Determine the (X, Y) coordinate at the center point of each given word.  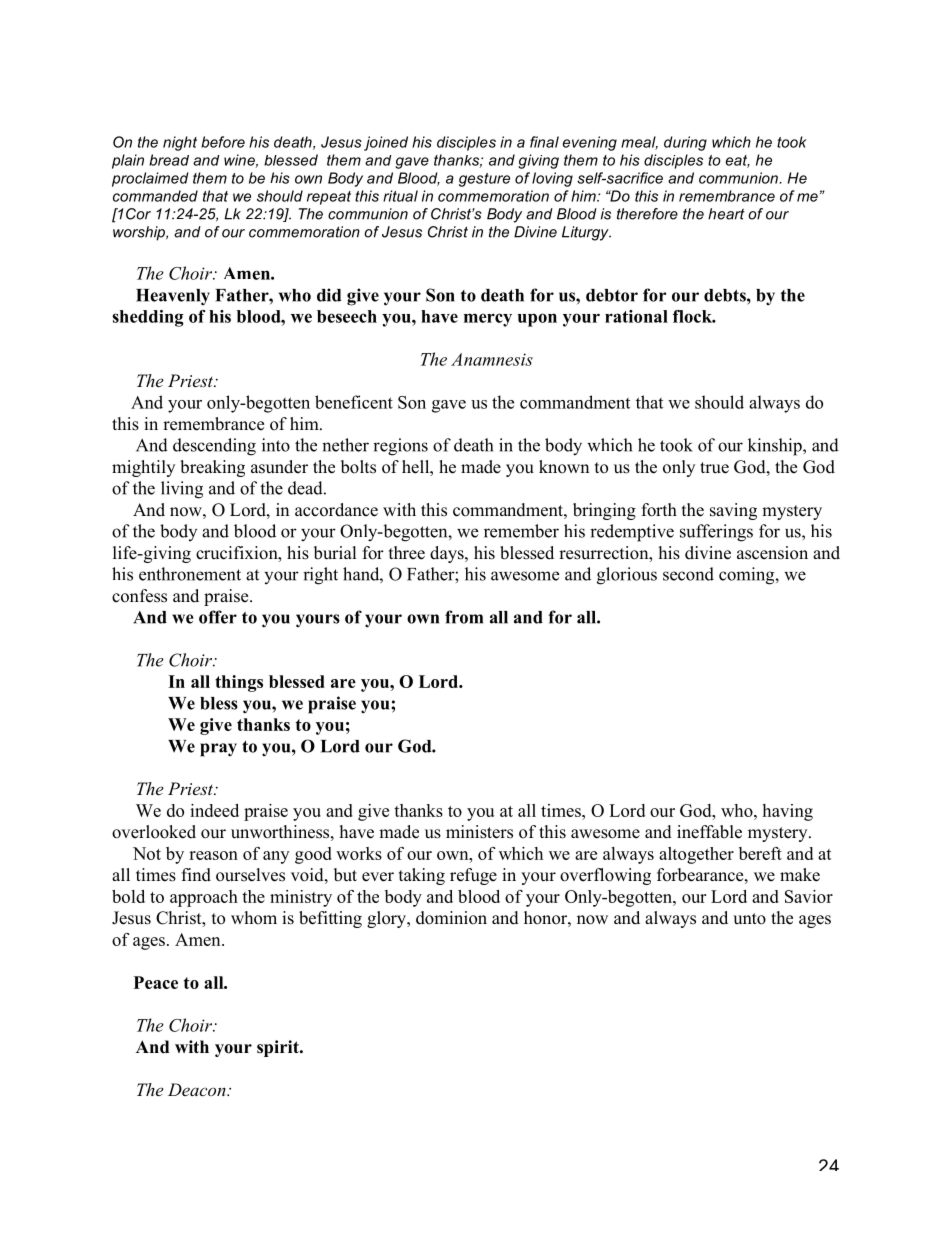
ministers (479, 832)
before (223, 142)
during (685, 143)
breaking (212, 468)
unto (749, 919)
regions (400, 447)
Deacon (198, 1089)
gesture (484, 180)
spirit (279, 1048)
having (787, 812)
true (714, 468)
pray (218, 750)
